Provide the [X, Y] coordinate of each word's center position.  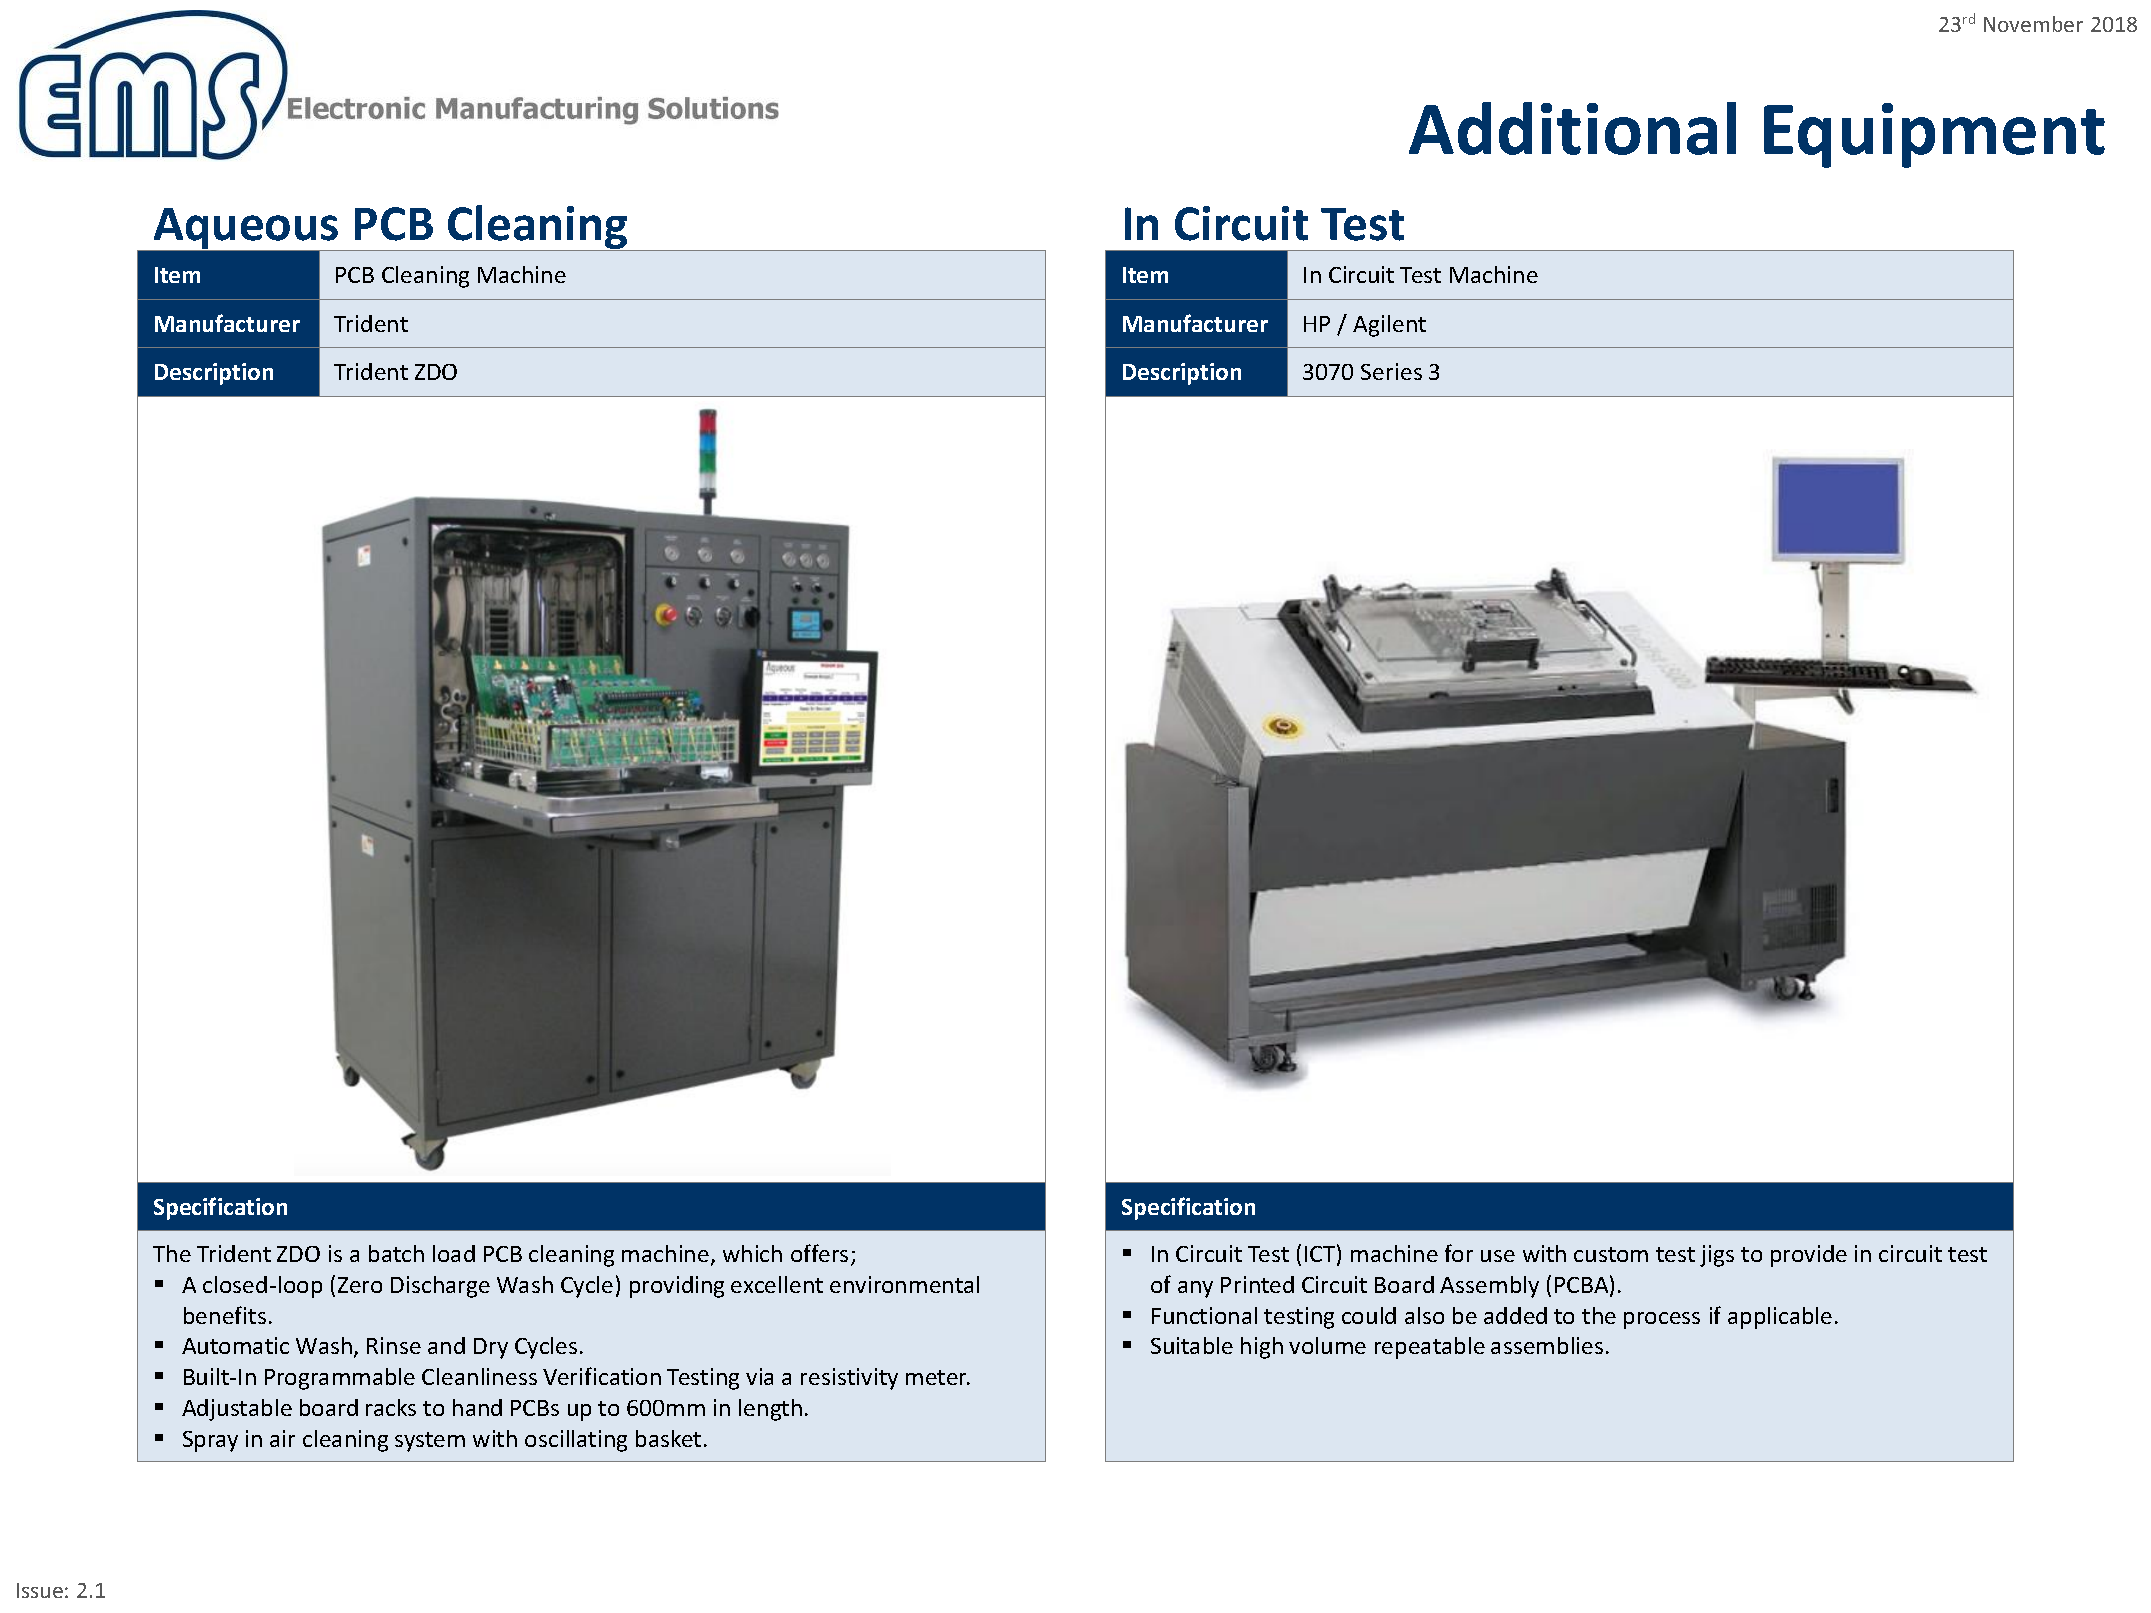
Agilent [1389, 326]
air [282, 1438]
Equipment [1934, 135]
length [770, 1410]
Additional [1572, 128]
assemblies [1547, 1345]
